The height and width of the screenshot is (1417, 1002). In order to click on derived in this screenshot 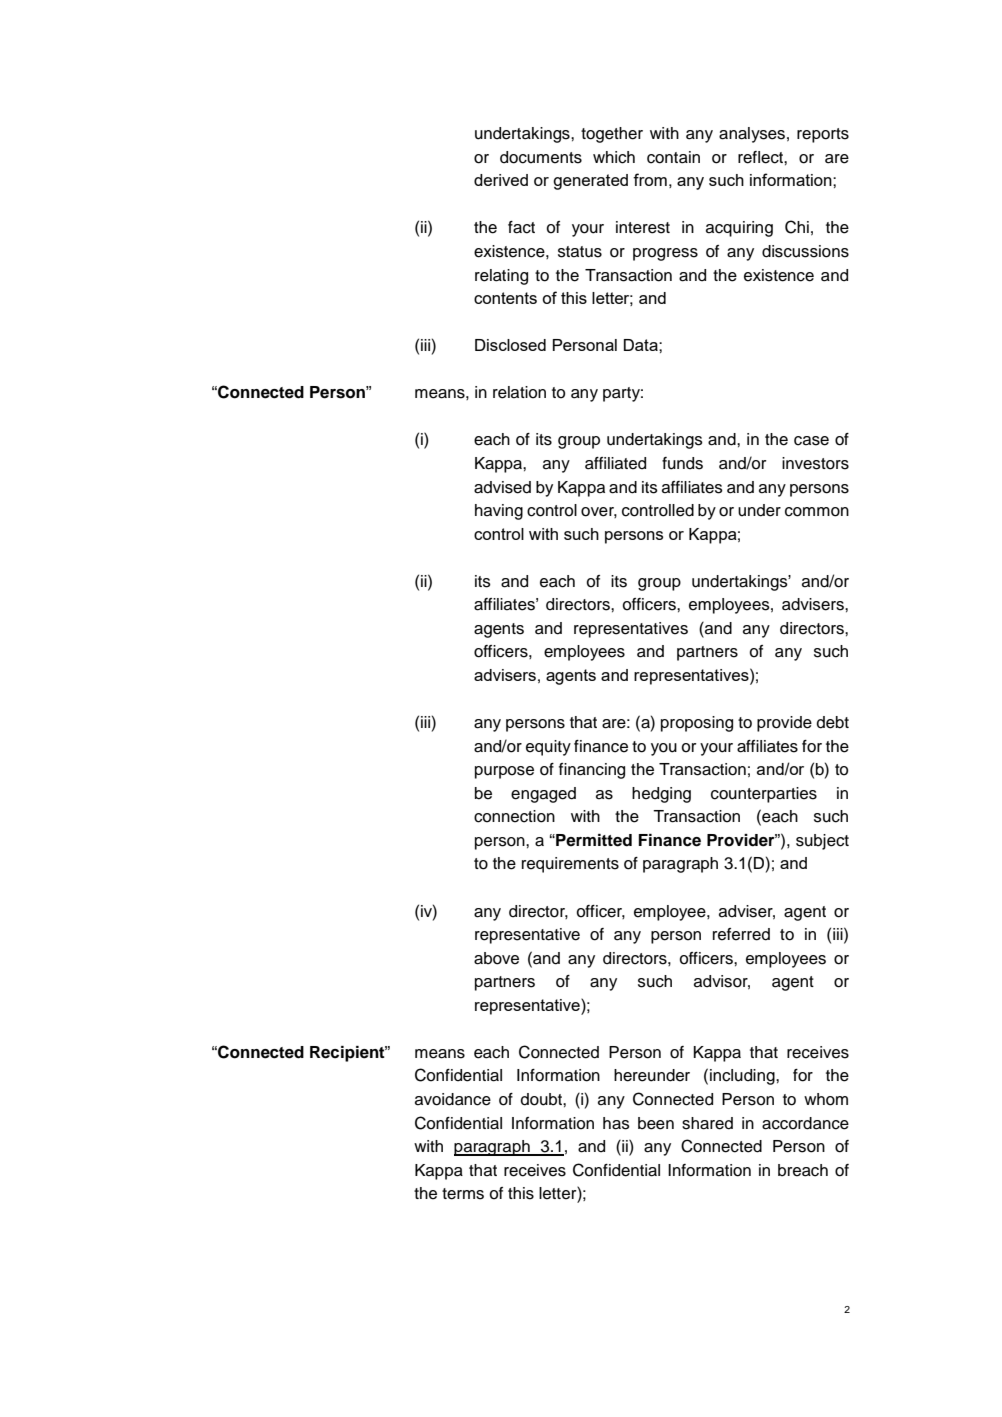, I will do `click(501, 180)`.
